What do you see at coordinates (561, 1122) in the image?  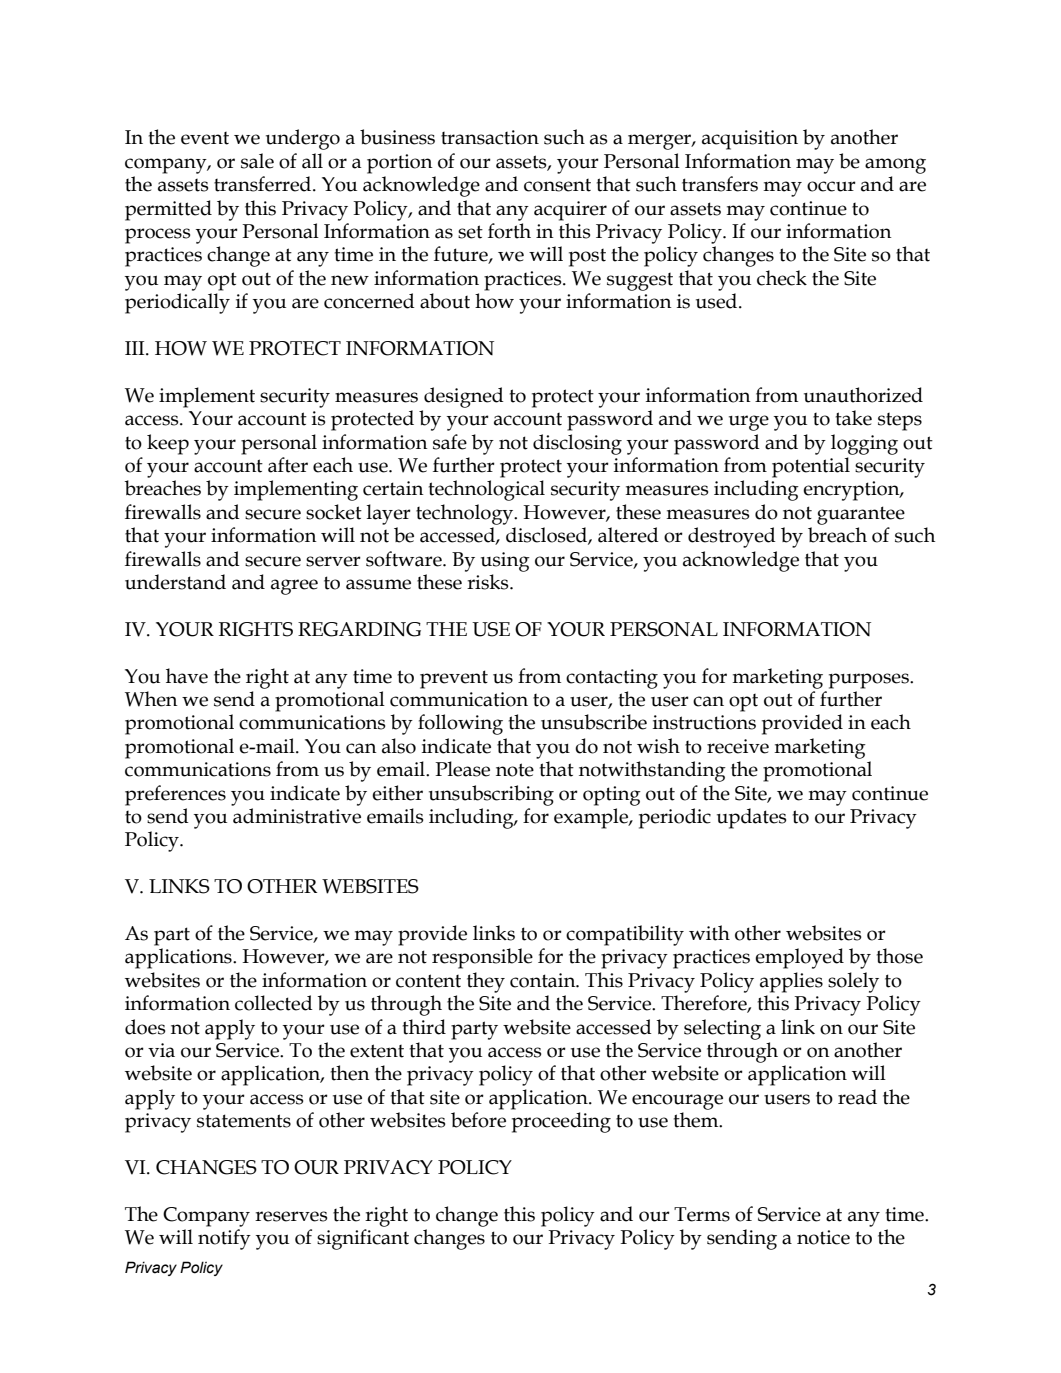 I see `proceeding` at bounding box center [561, 1122].
